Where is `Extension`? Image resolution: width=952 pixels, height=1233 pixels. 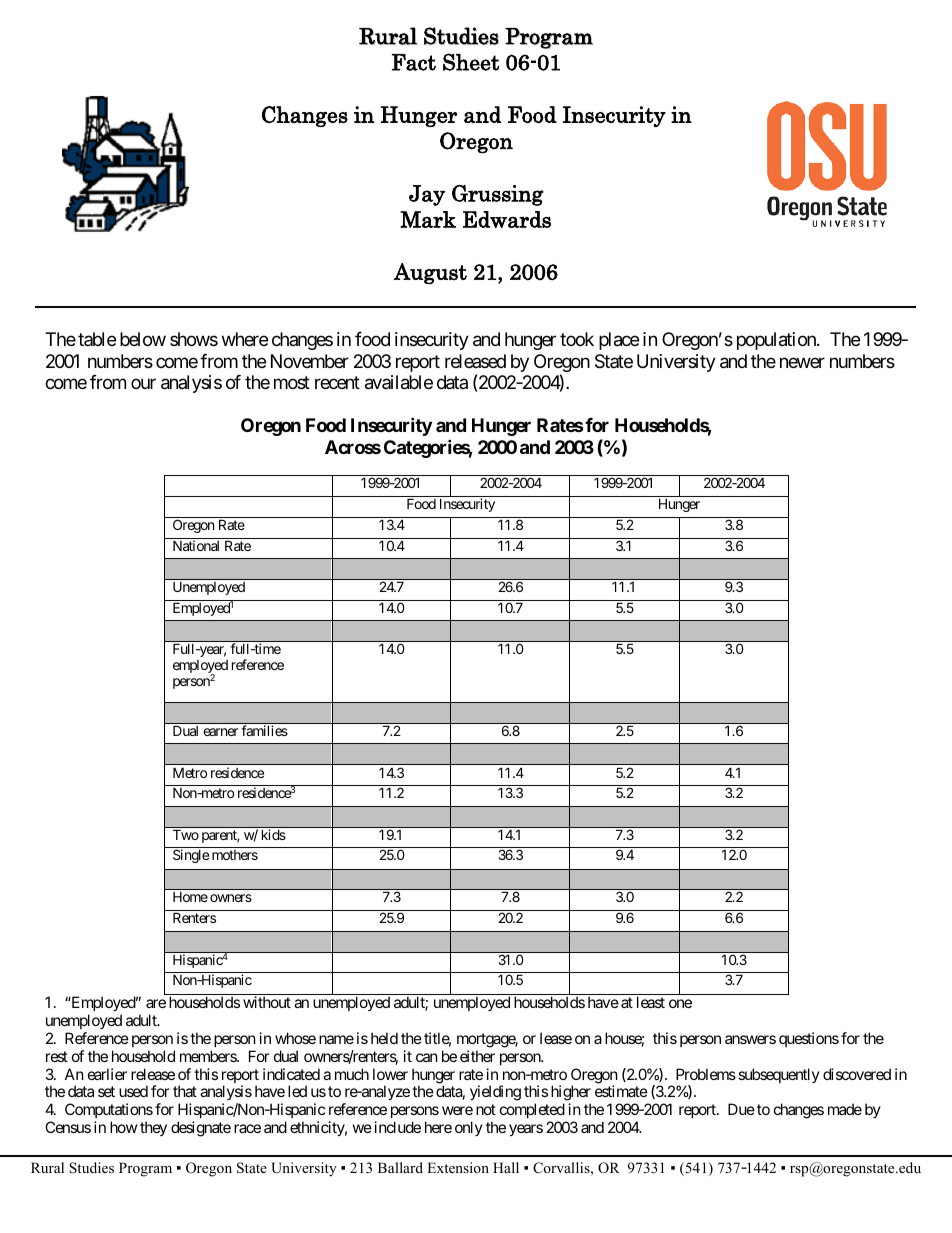
Extension is located at coordinates (458, 1167).
